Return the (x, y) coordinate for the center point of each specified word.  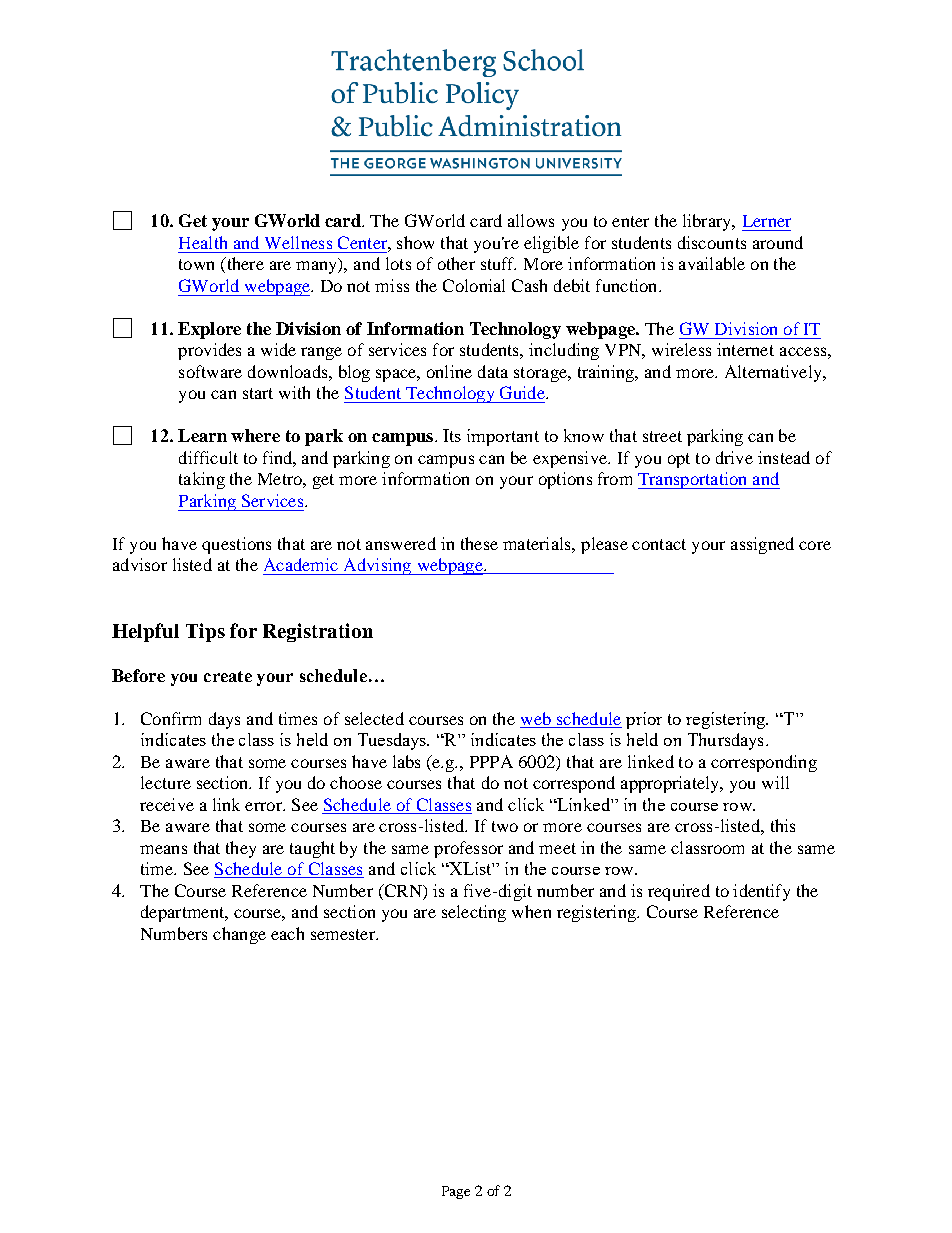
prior (644, 720)
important (503, 437)
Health (203, 242)
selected (374, 718)
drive (734, 457)
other (456, 263)
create (228, 676)
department (184, 913)
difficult (208, 457)
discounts (712, 242)
